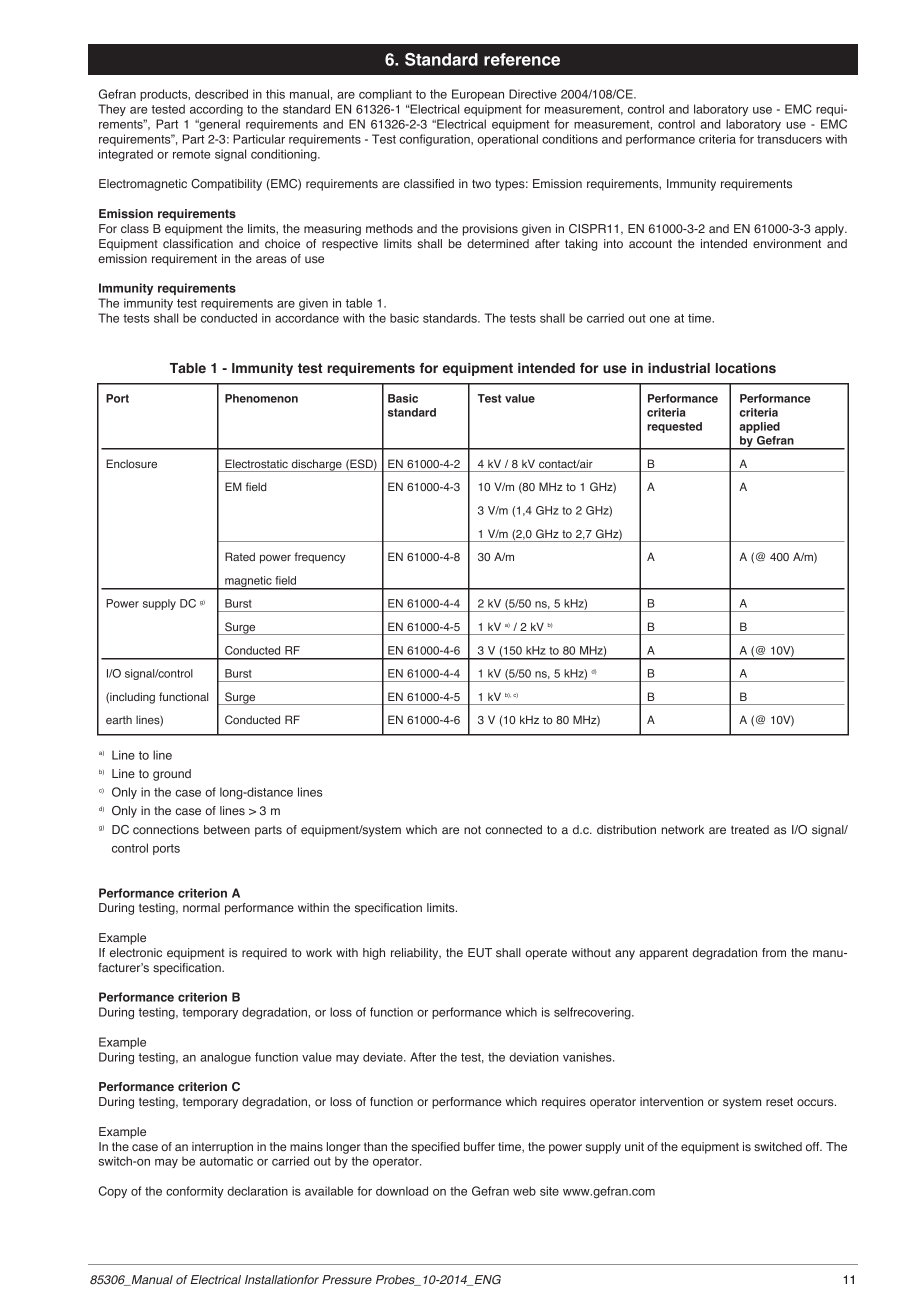  What do you see at coordinates (534, 1057) in the image?
I see `deviation` at bounding box center [534, 1057].
